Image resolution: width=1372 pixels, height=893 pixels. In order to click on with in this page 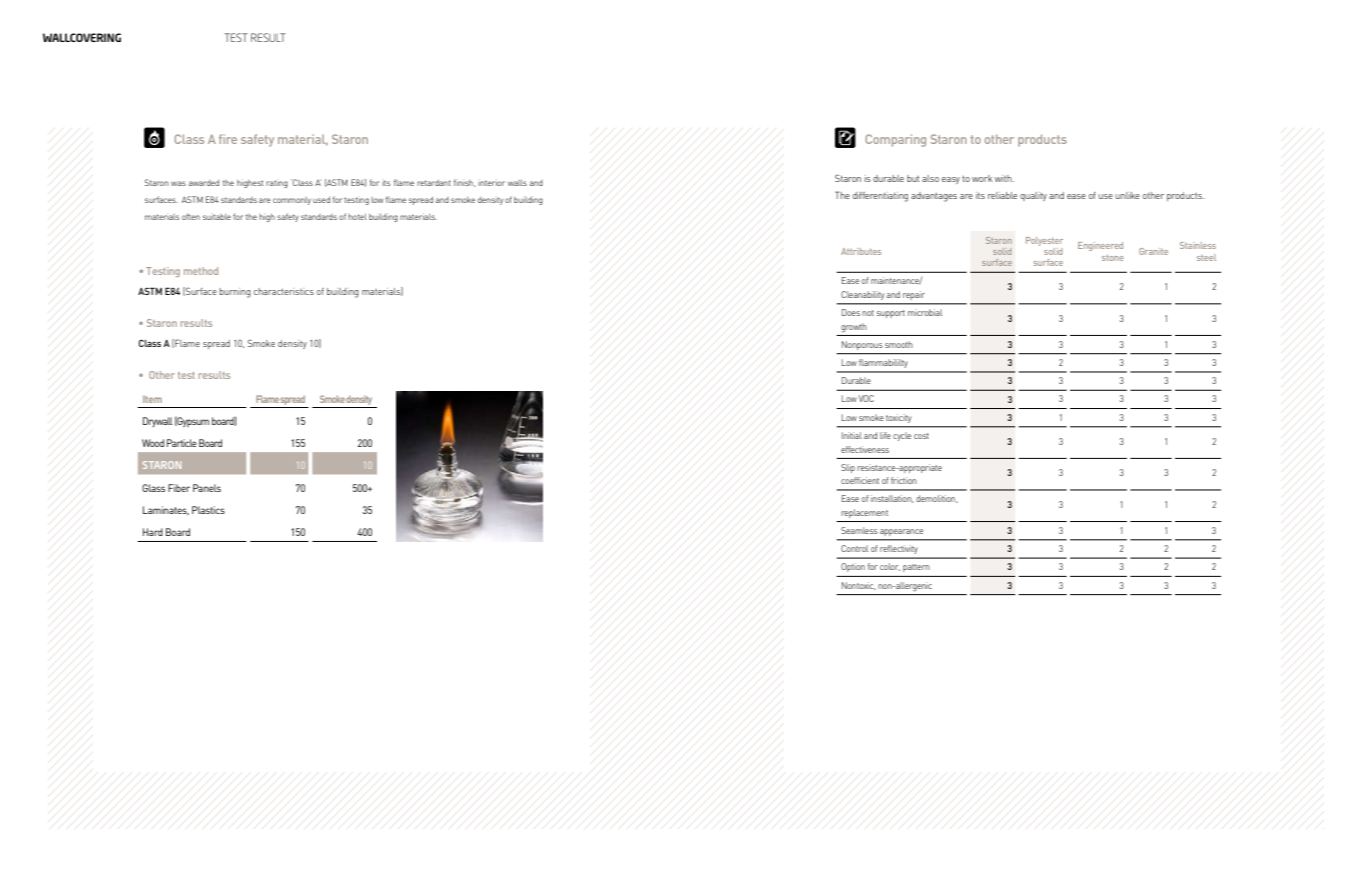, I will do `click(1004, 178)`.
